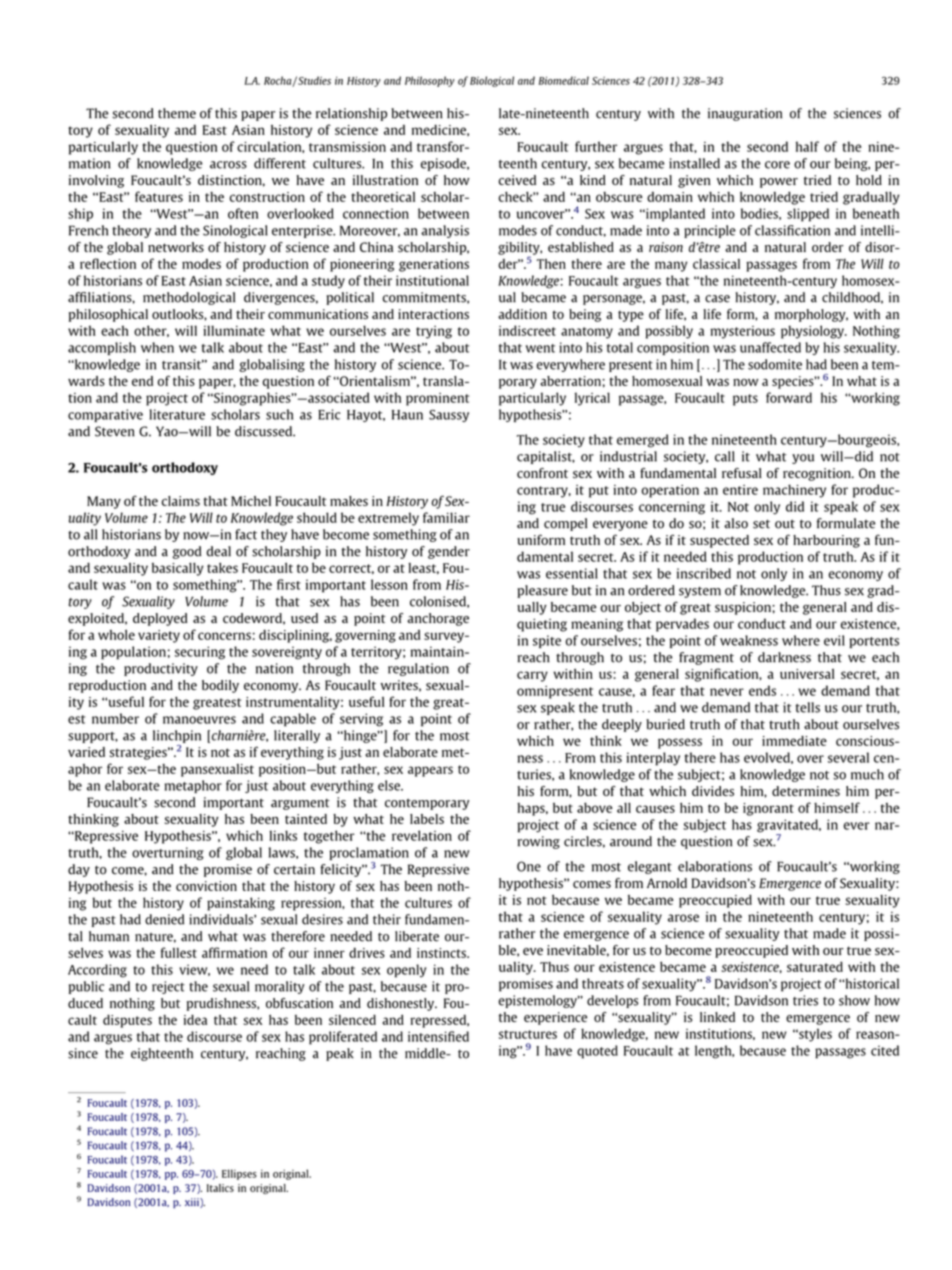 This screenshot has height=1270, width=952. I want to click on linchpin, so click(177, 736).
